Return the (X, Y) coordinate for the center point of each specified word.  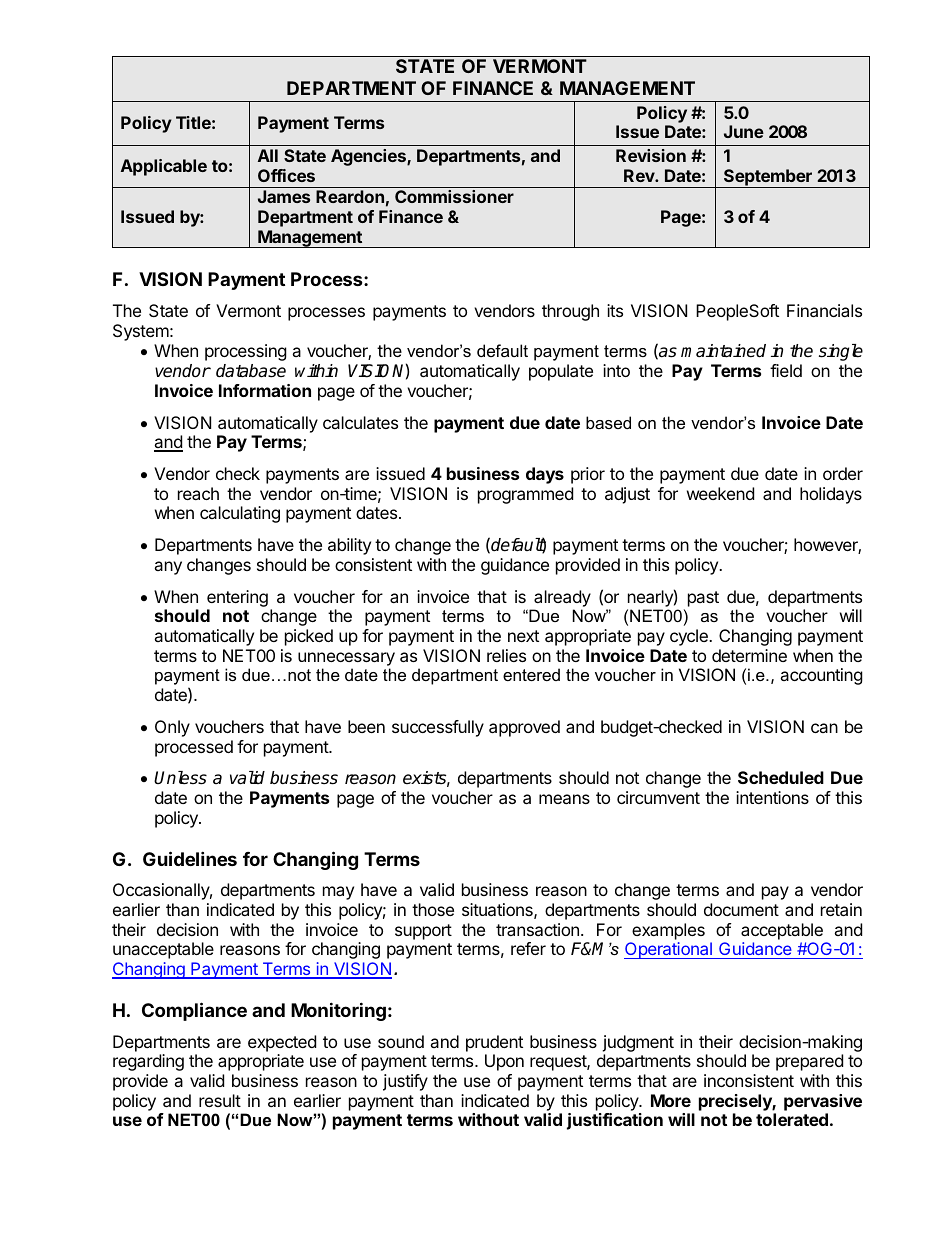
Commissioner (454, 196)
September (768, 178)
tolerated (792, 1119)
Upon (504, 1062)
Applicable (164, 167)
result (220, 1100)
